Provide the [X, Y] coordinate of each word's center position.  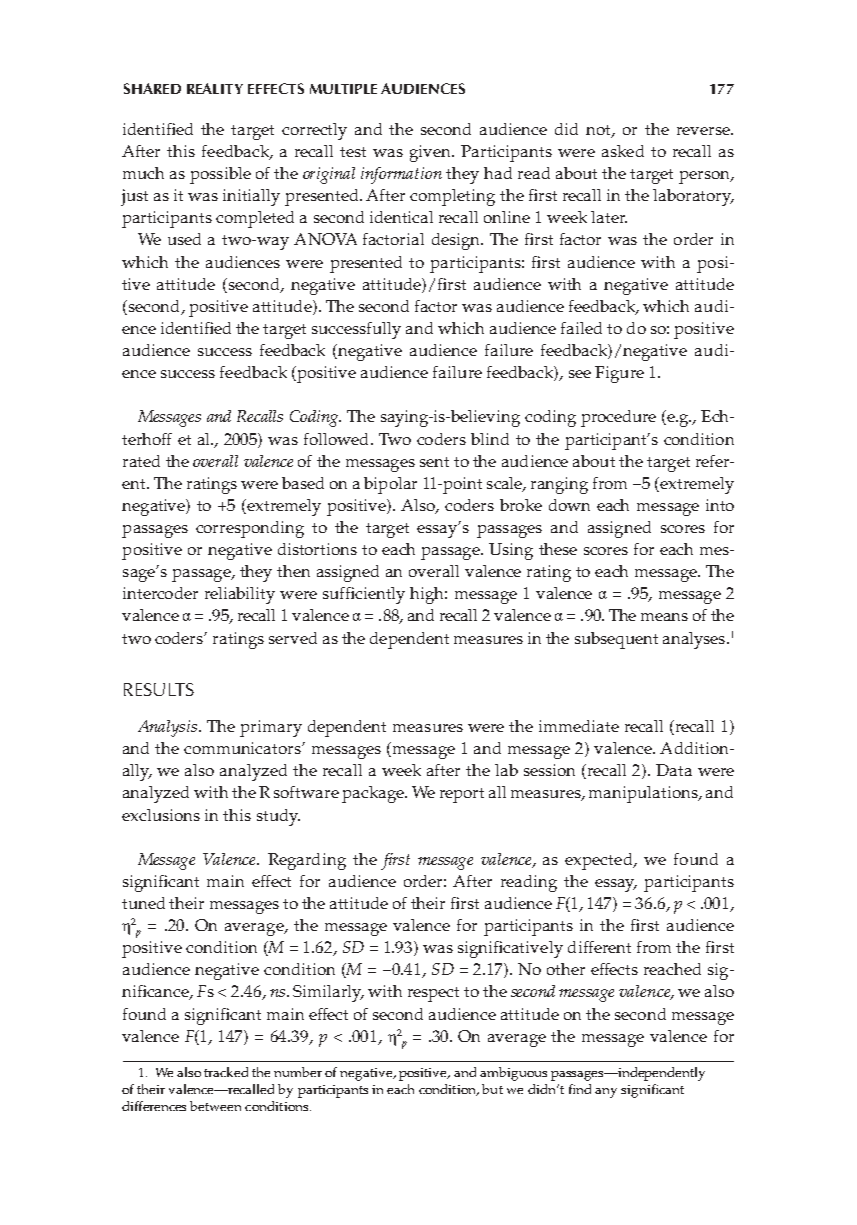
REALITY [215, 88]
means [664, 617]
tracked [226, 1072]
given [432, 153]
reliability [240, 595]
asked [623, 151]
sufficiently [364, 595]
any [606, 1093]
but [492, 1089]
